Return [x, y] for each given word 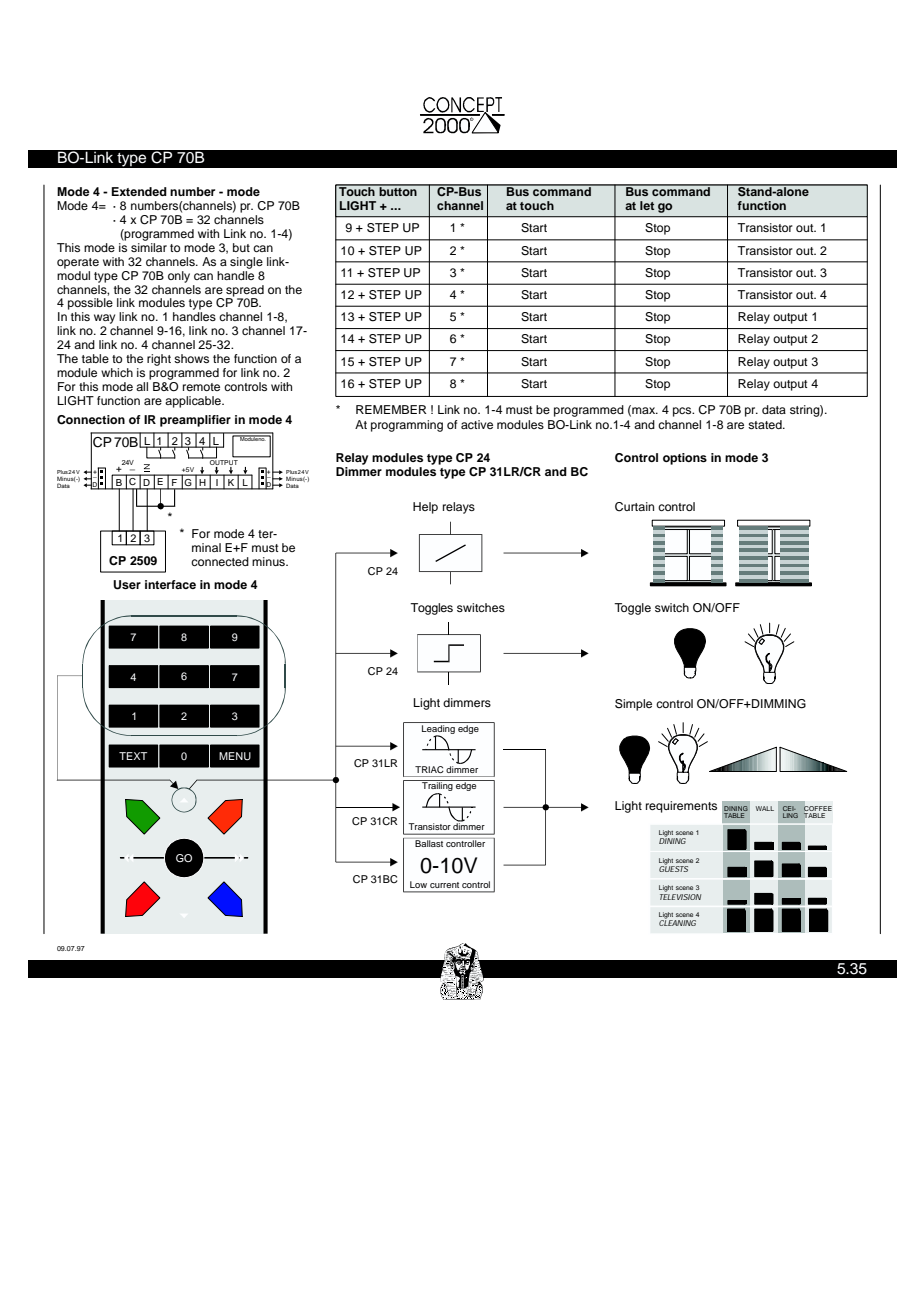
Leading [438, 729]
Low [418, 884]
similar [149, 246]
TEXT [133, 756]
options [685, 459]
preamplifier [195, 421]
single [246, 263]
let [647, 205]
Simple [633, 705]
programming [407, 426]
